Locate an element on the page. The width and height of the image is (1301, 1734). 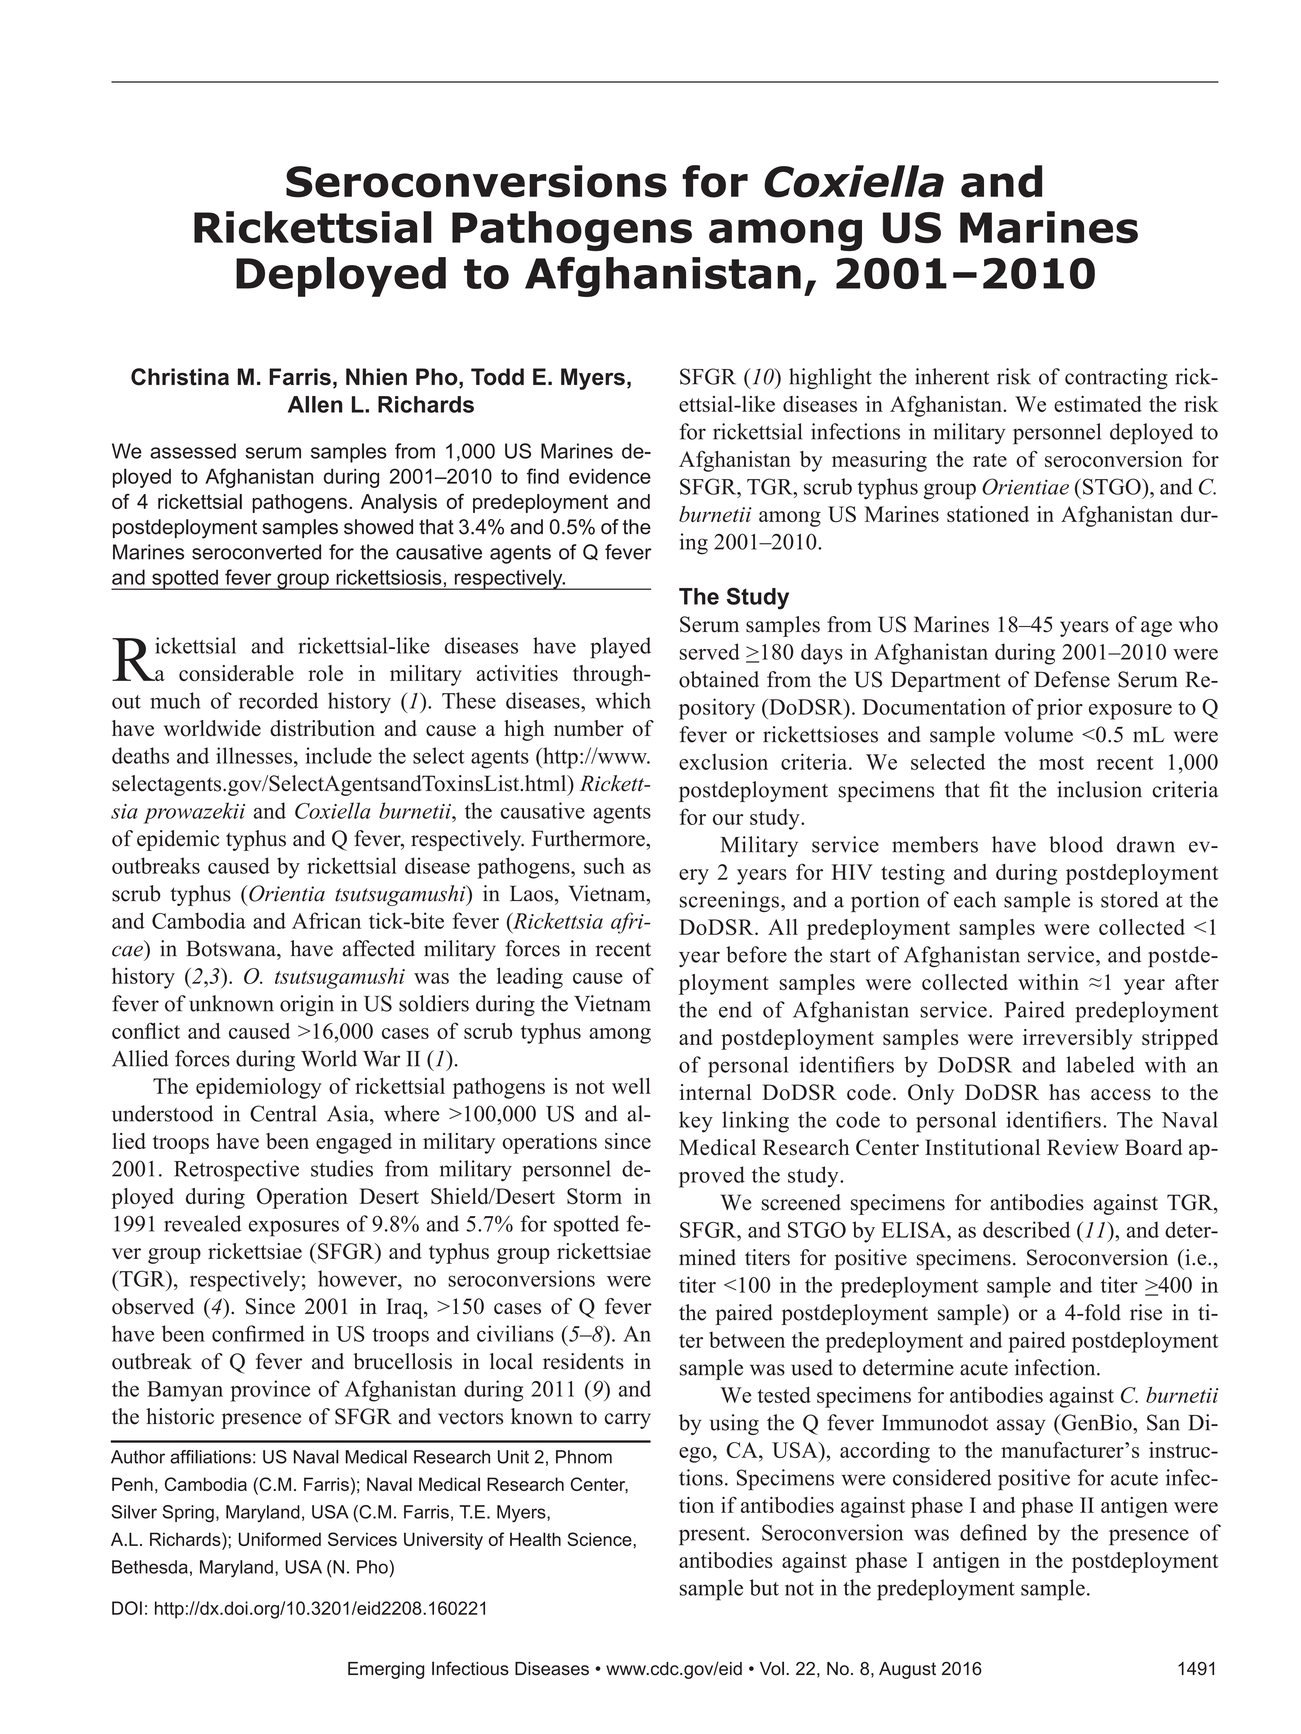
Emerging is located at coordinates (386, 1670).
